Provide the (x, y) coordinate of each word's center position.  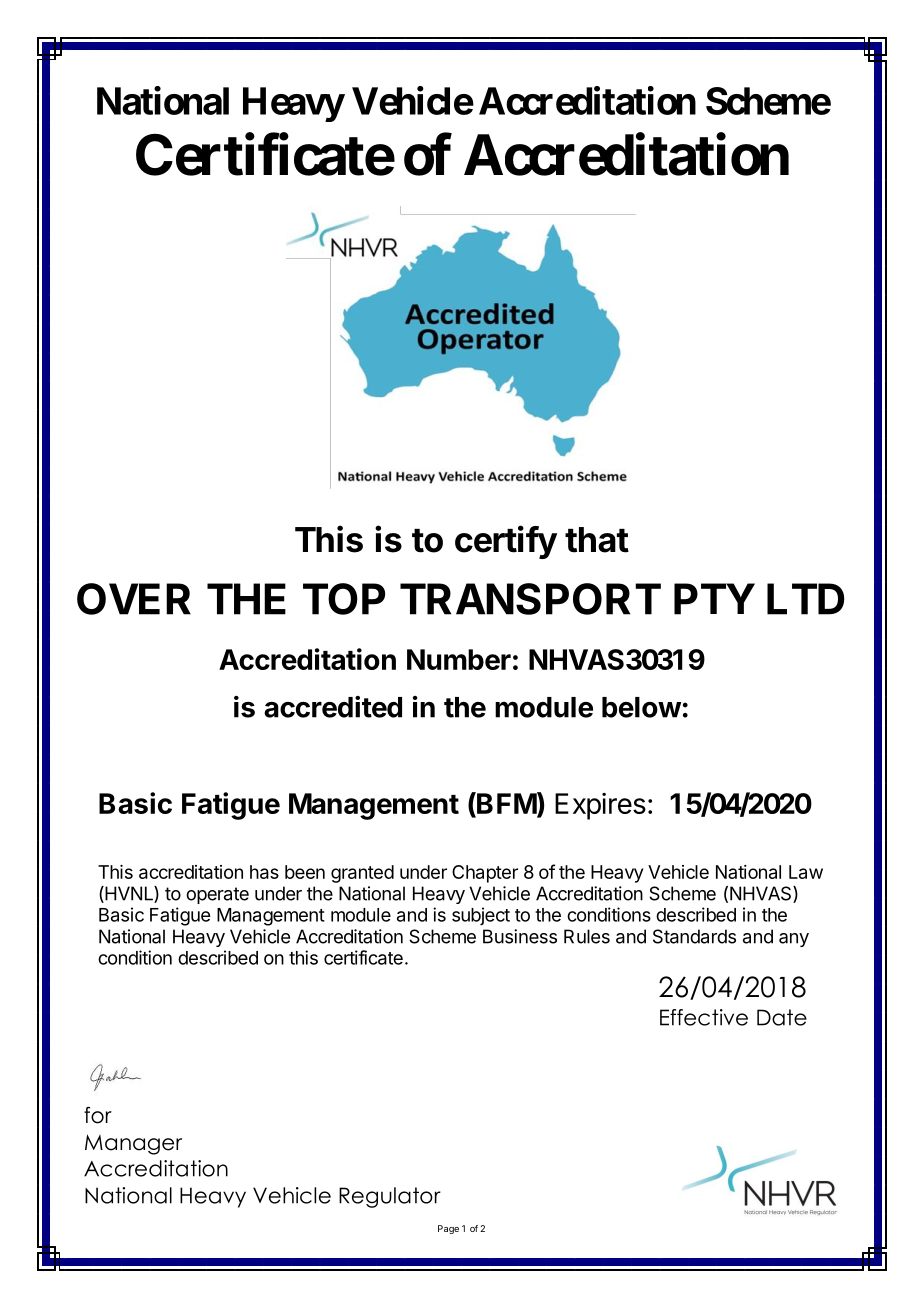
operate (217, 895)
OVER (134, 599)
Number (459, 659)
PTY (714, 599)
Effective (704, 1017)
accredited (333, 707)
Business (520, 936)
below (641, 707)
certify (506, 542)
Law (806, 872)
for (98, 1115)
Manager (133, 1144)
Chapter (485, 874)
